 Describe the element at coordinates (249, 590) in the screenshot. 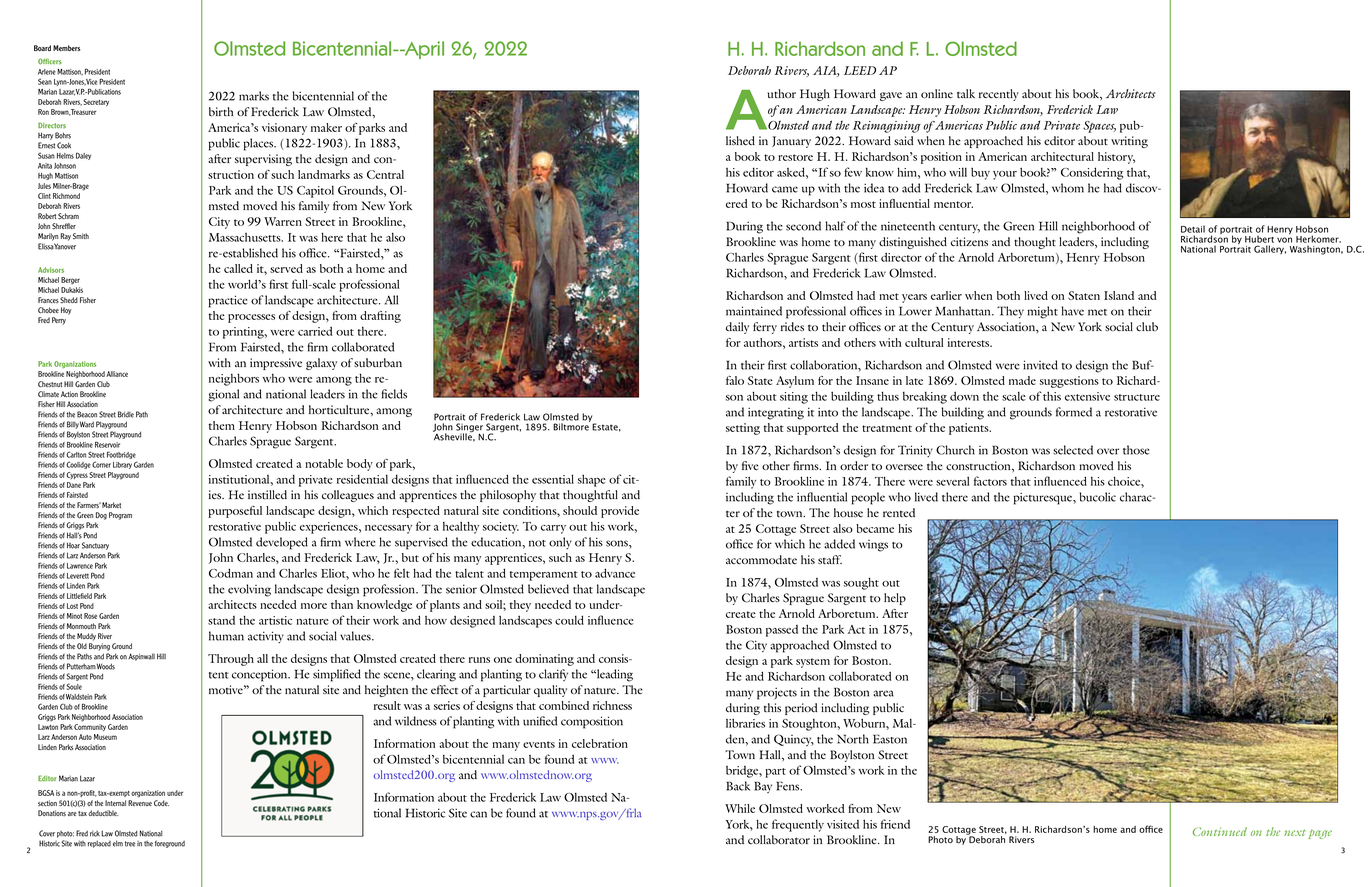

I see `evolving` at that location.
